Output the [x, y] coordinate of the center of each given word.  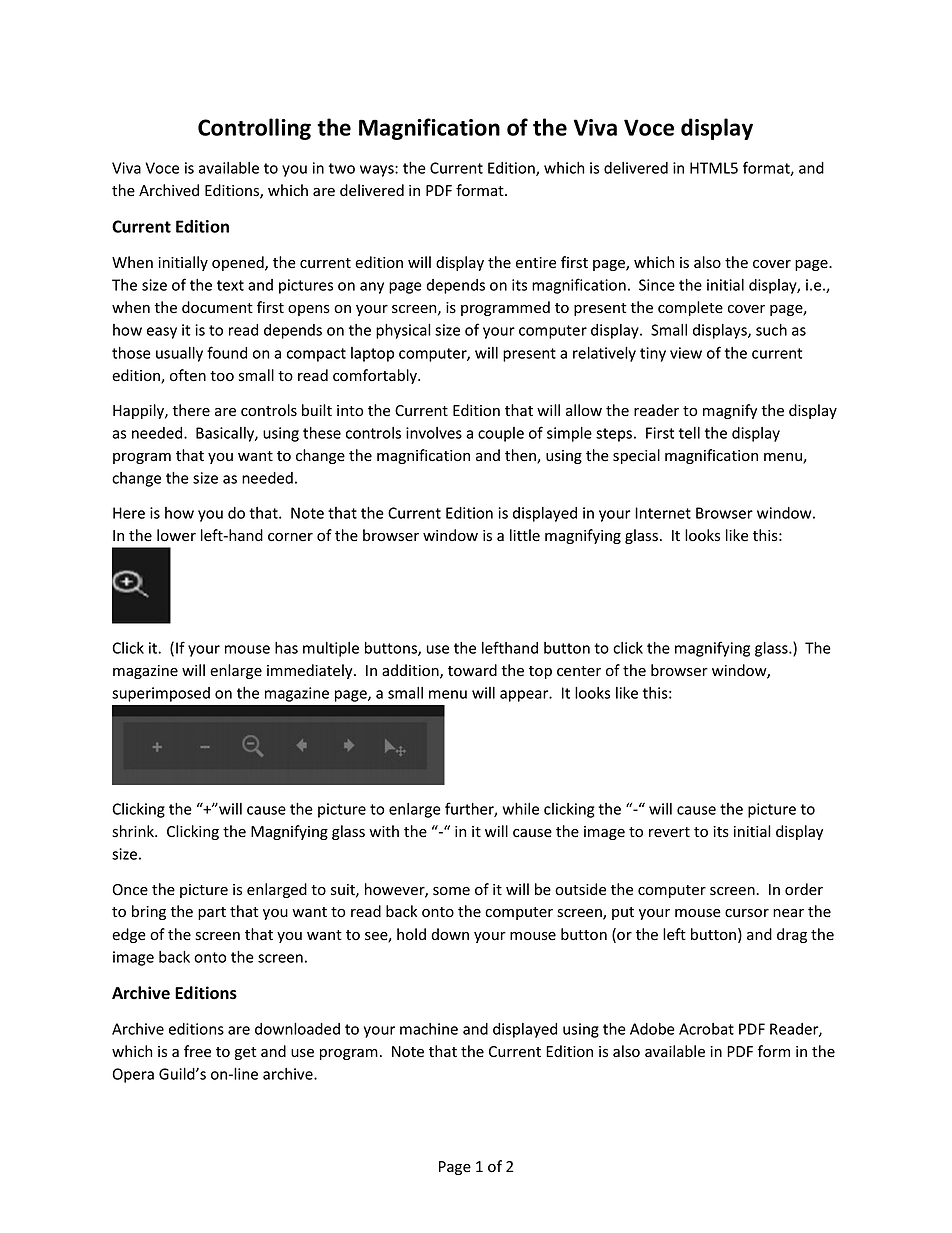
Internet [663, 513]
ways [378, 171]
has [286, 648]
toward [472, 670]
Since [657, 285]
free [197, 1051]
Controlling [254, 129]
